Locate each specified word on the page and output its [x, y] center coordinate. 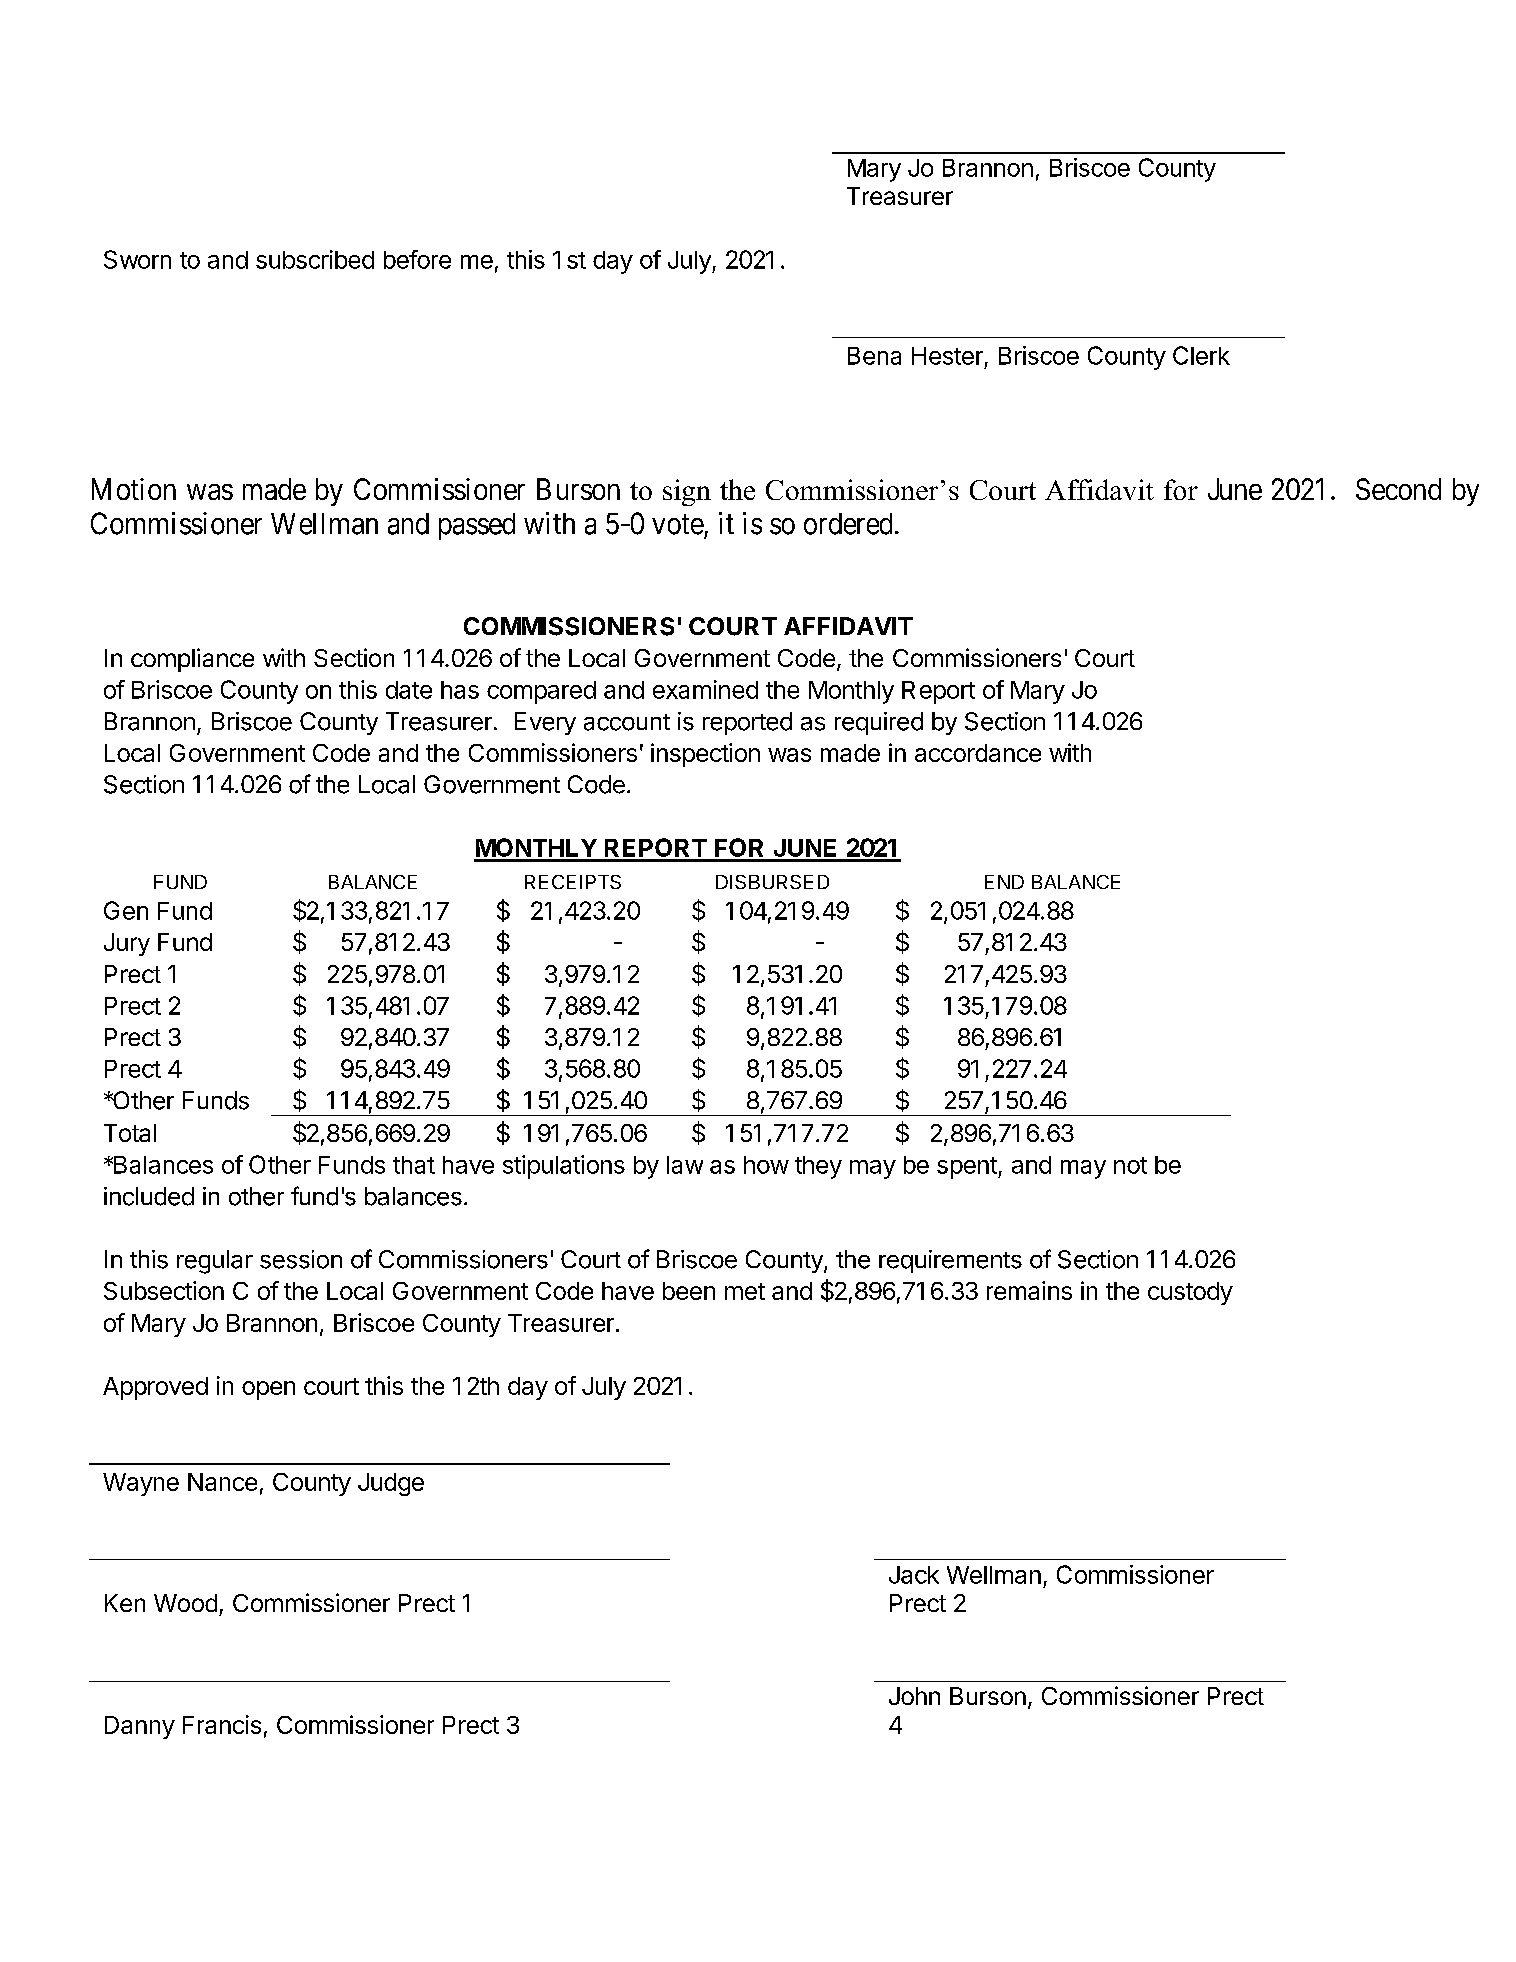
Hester [947, 356]
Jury [127, 944]
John [914, 1696]
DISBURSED [772, 882]
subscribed [315, 259]
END [1004, 882]
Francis [222, 1724]
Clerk [1201, 355]
